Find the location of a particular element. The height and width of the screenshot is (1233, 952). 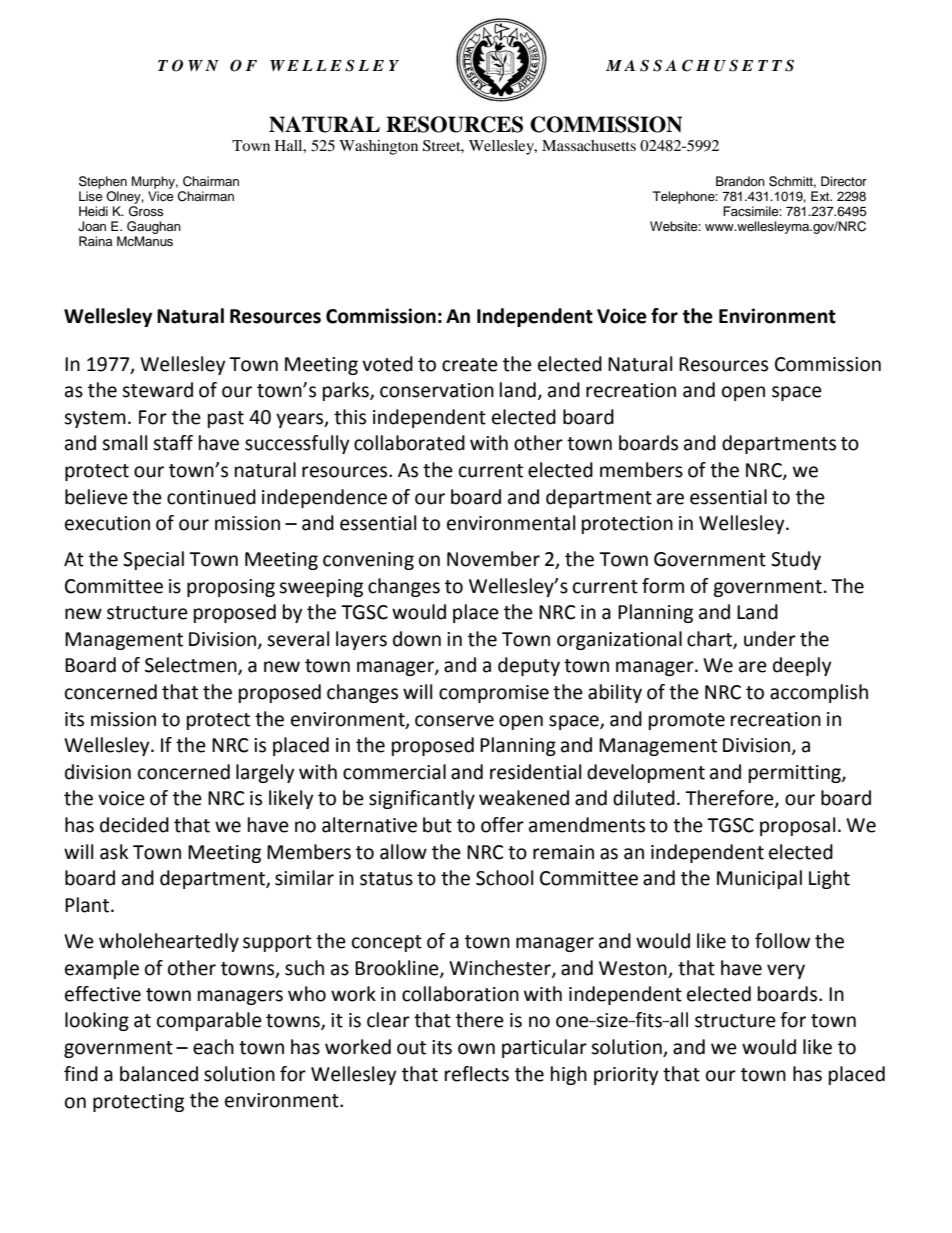

Vice is located at coordinates (161, 196).
